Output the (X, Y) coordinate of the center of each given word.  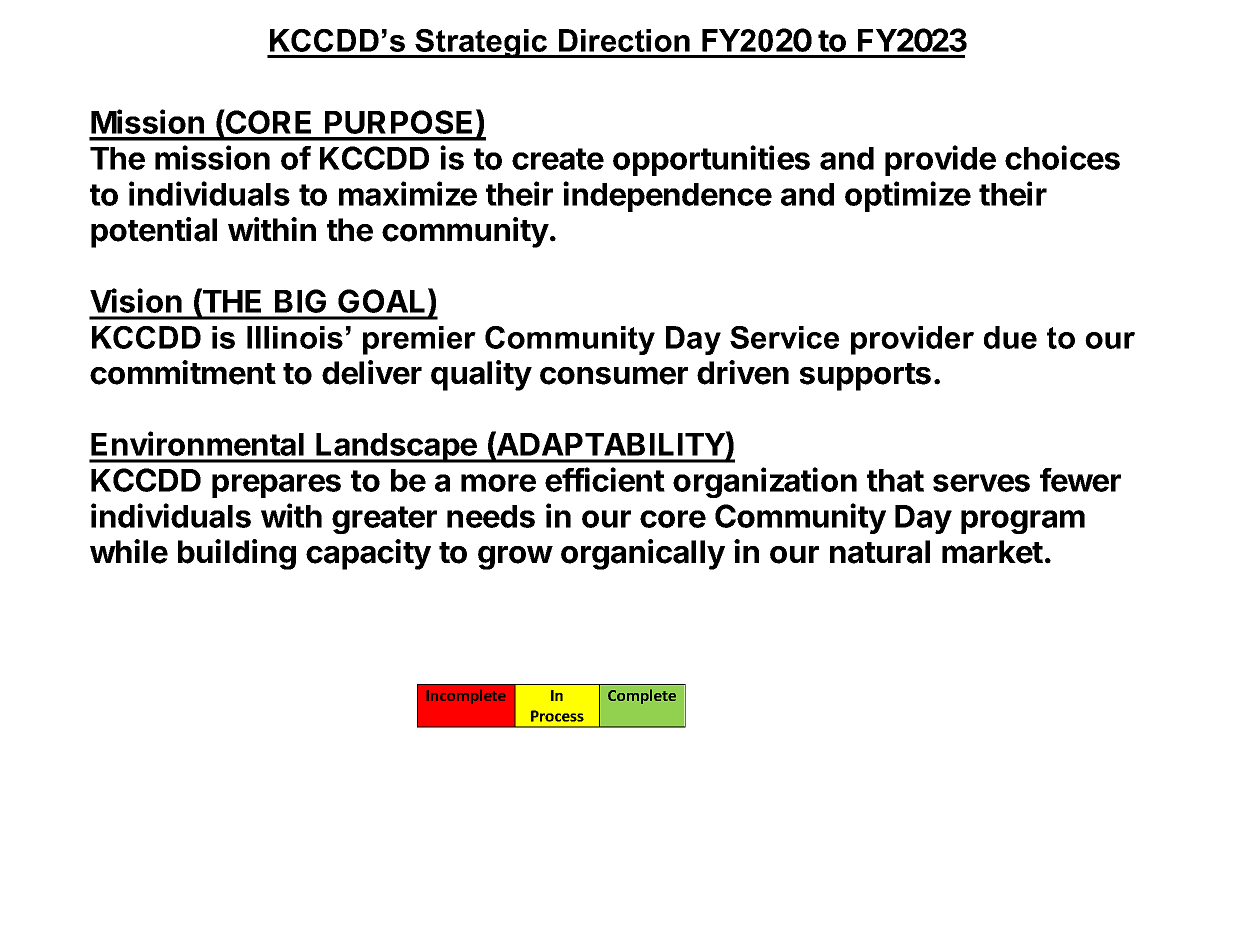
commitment (183, 372)
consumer (614, 375)
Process (557, 716)
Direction (624, 40)
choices (1062, 157)
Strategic (482, 43)
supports (865, 377)
